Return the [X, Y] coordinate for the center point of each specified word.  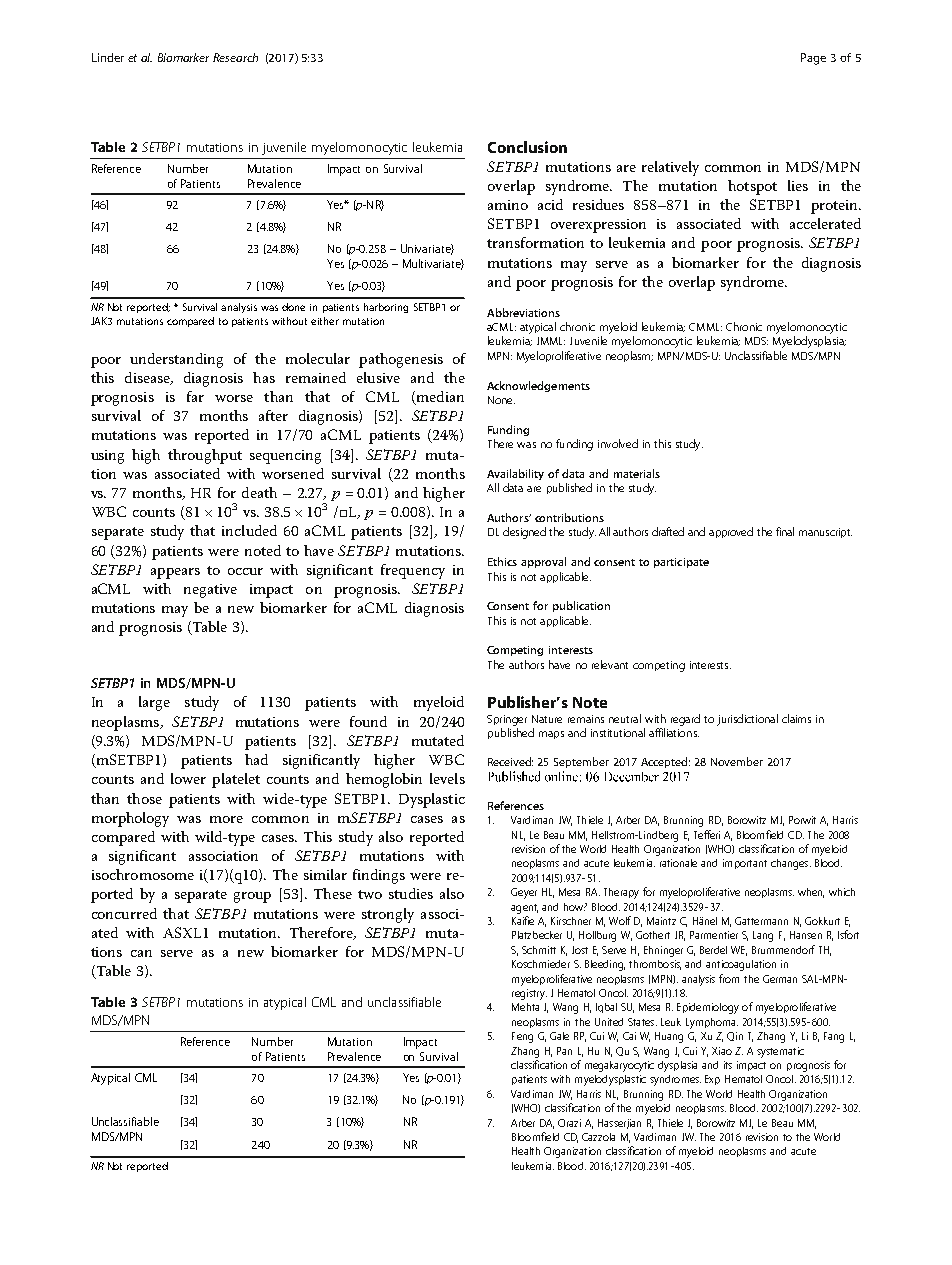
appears [175, 573]
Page [813, 59]
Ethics [502, 561]
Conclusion [527, 147]
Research [235, 57]
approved [731, 532]
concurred [124, 913]
